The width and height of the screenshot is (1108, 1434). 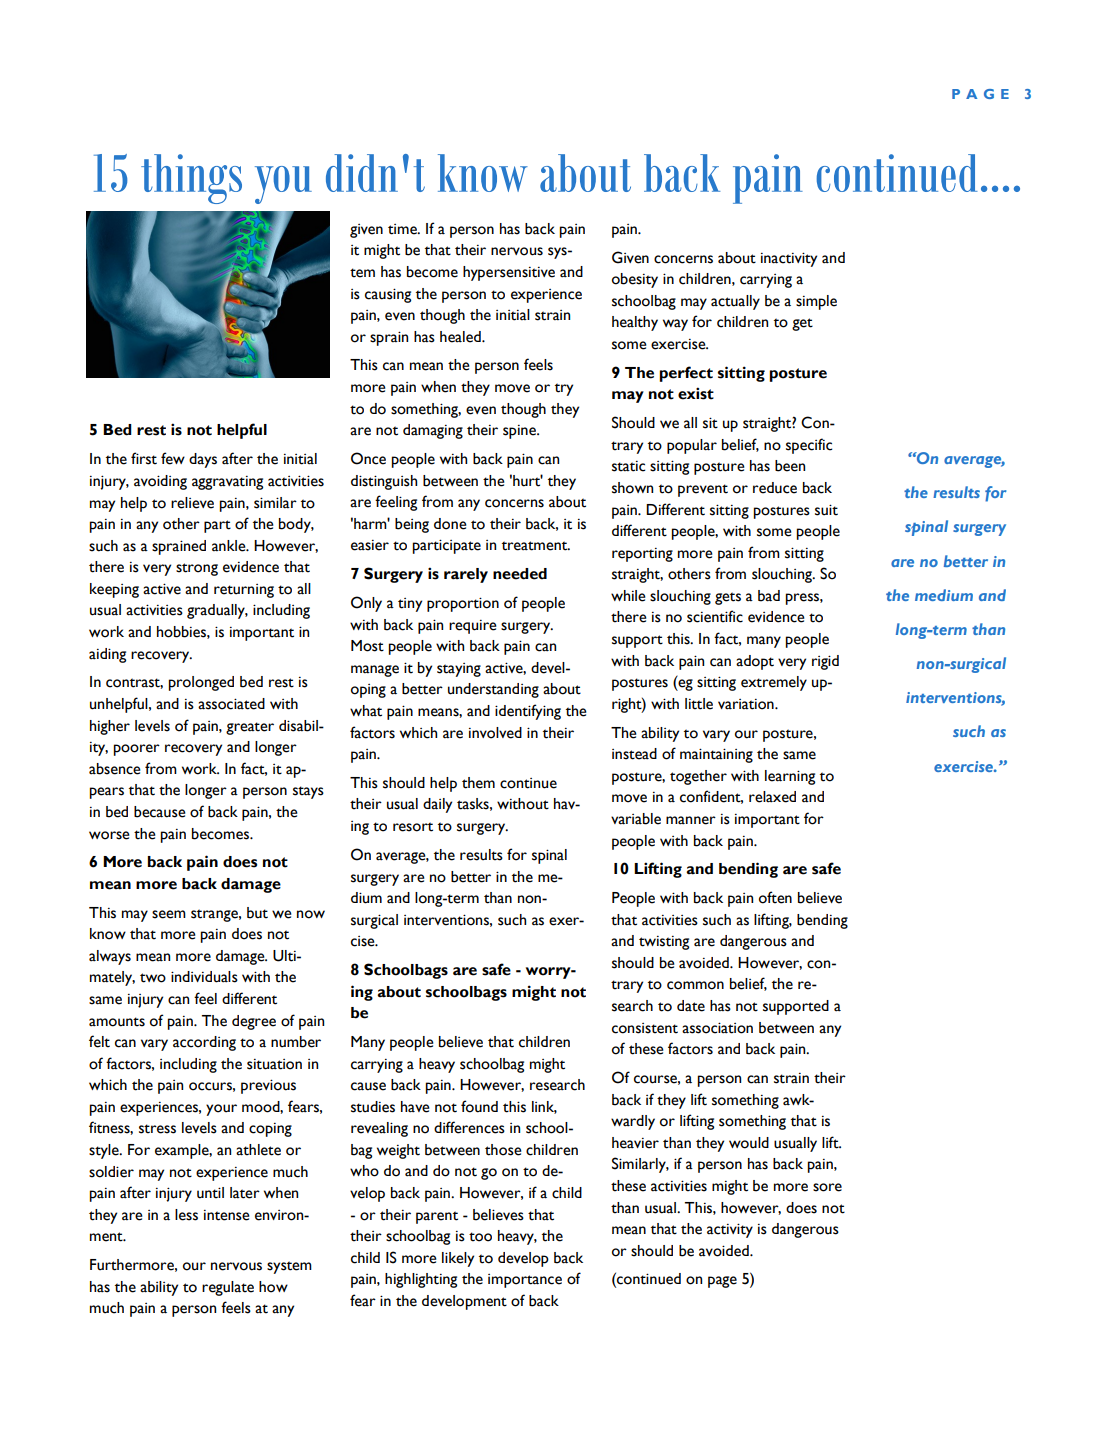 What do you see at coordinates (716, 755) in the screenshot?
I see `maintaining` at bounding box center [716, 755].
